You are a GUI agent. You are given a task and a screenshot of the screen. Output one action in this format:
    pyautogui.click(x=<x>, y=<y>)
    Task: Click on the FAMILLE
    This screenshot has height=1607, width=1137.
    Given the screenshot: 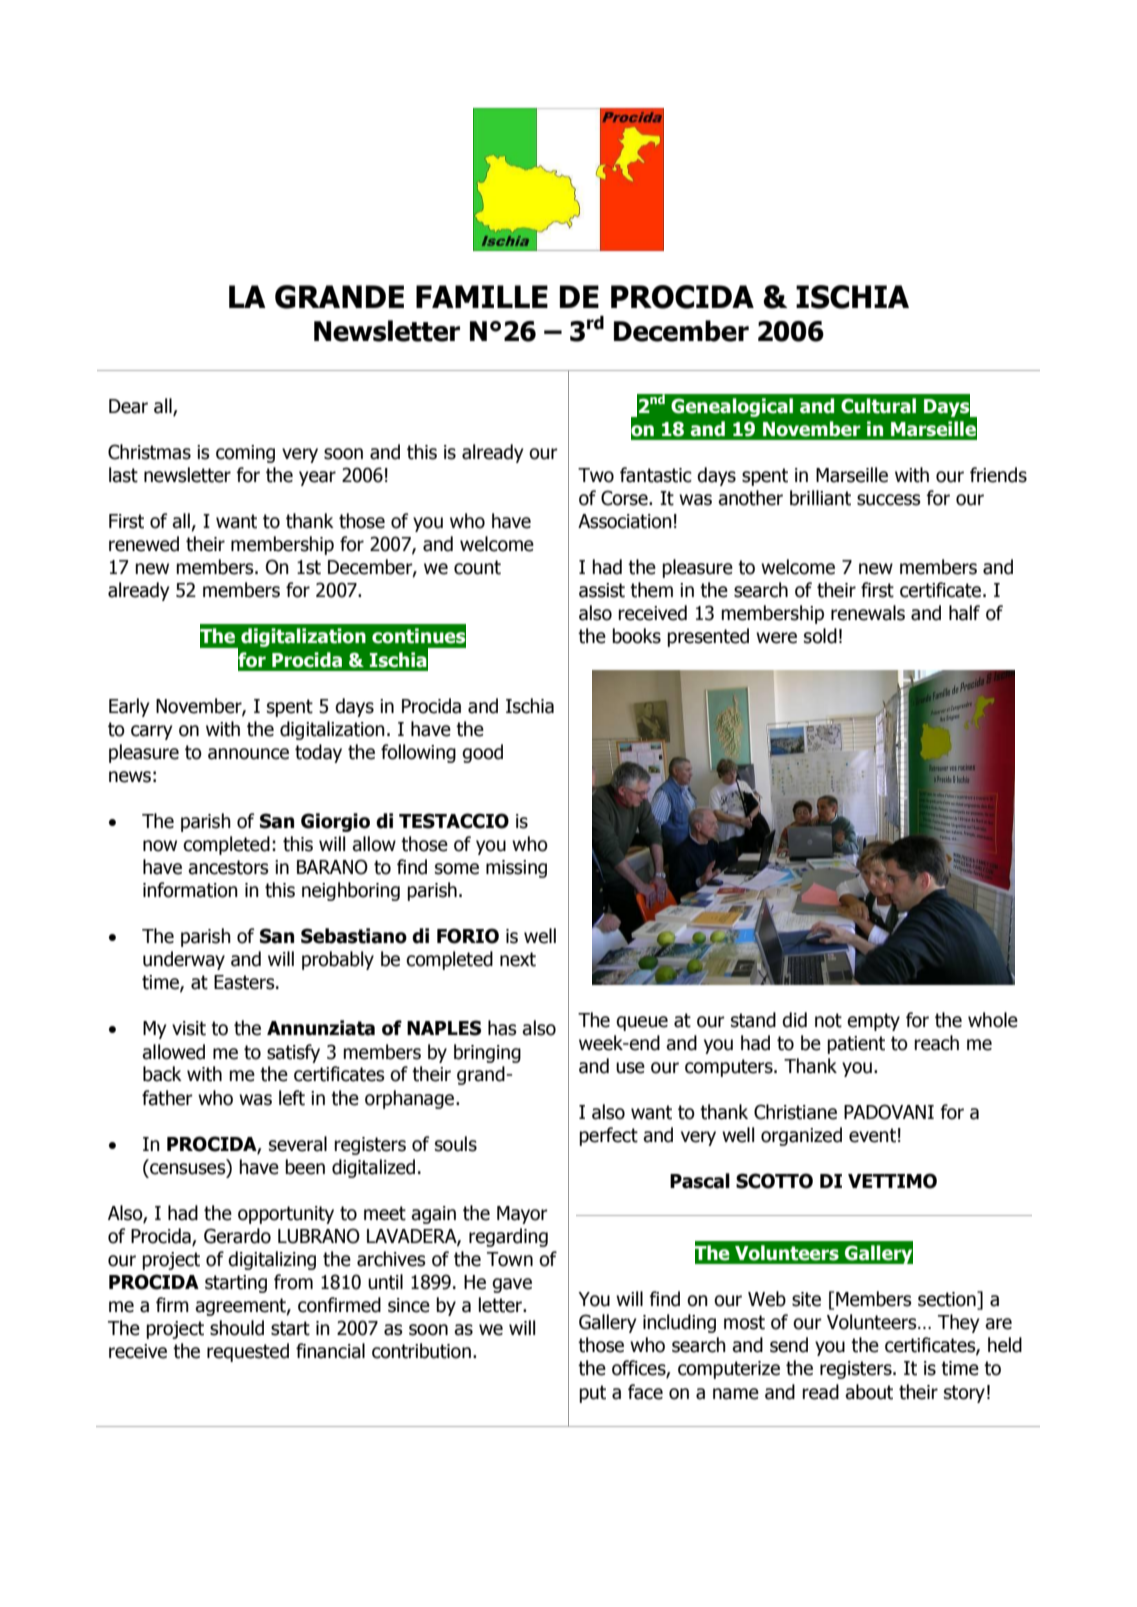 What is the action you would take?
    pyautogui.click(x=482, y=296)
